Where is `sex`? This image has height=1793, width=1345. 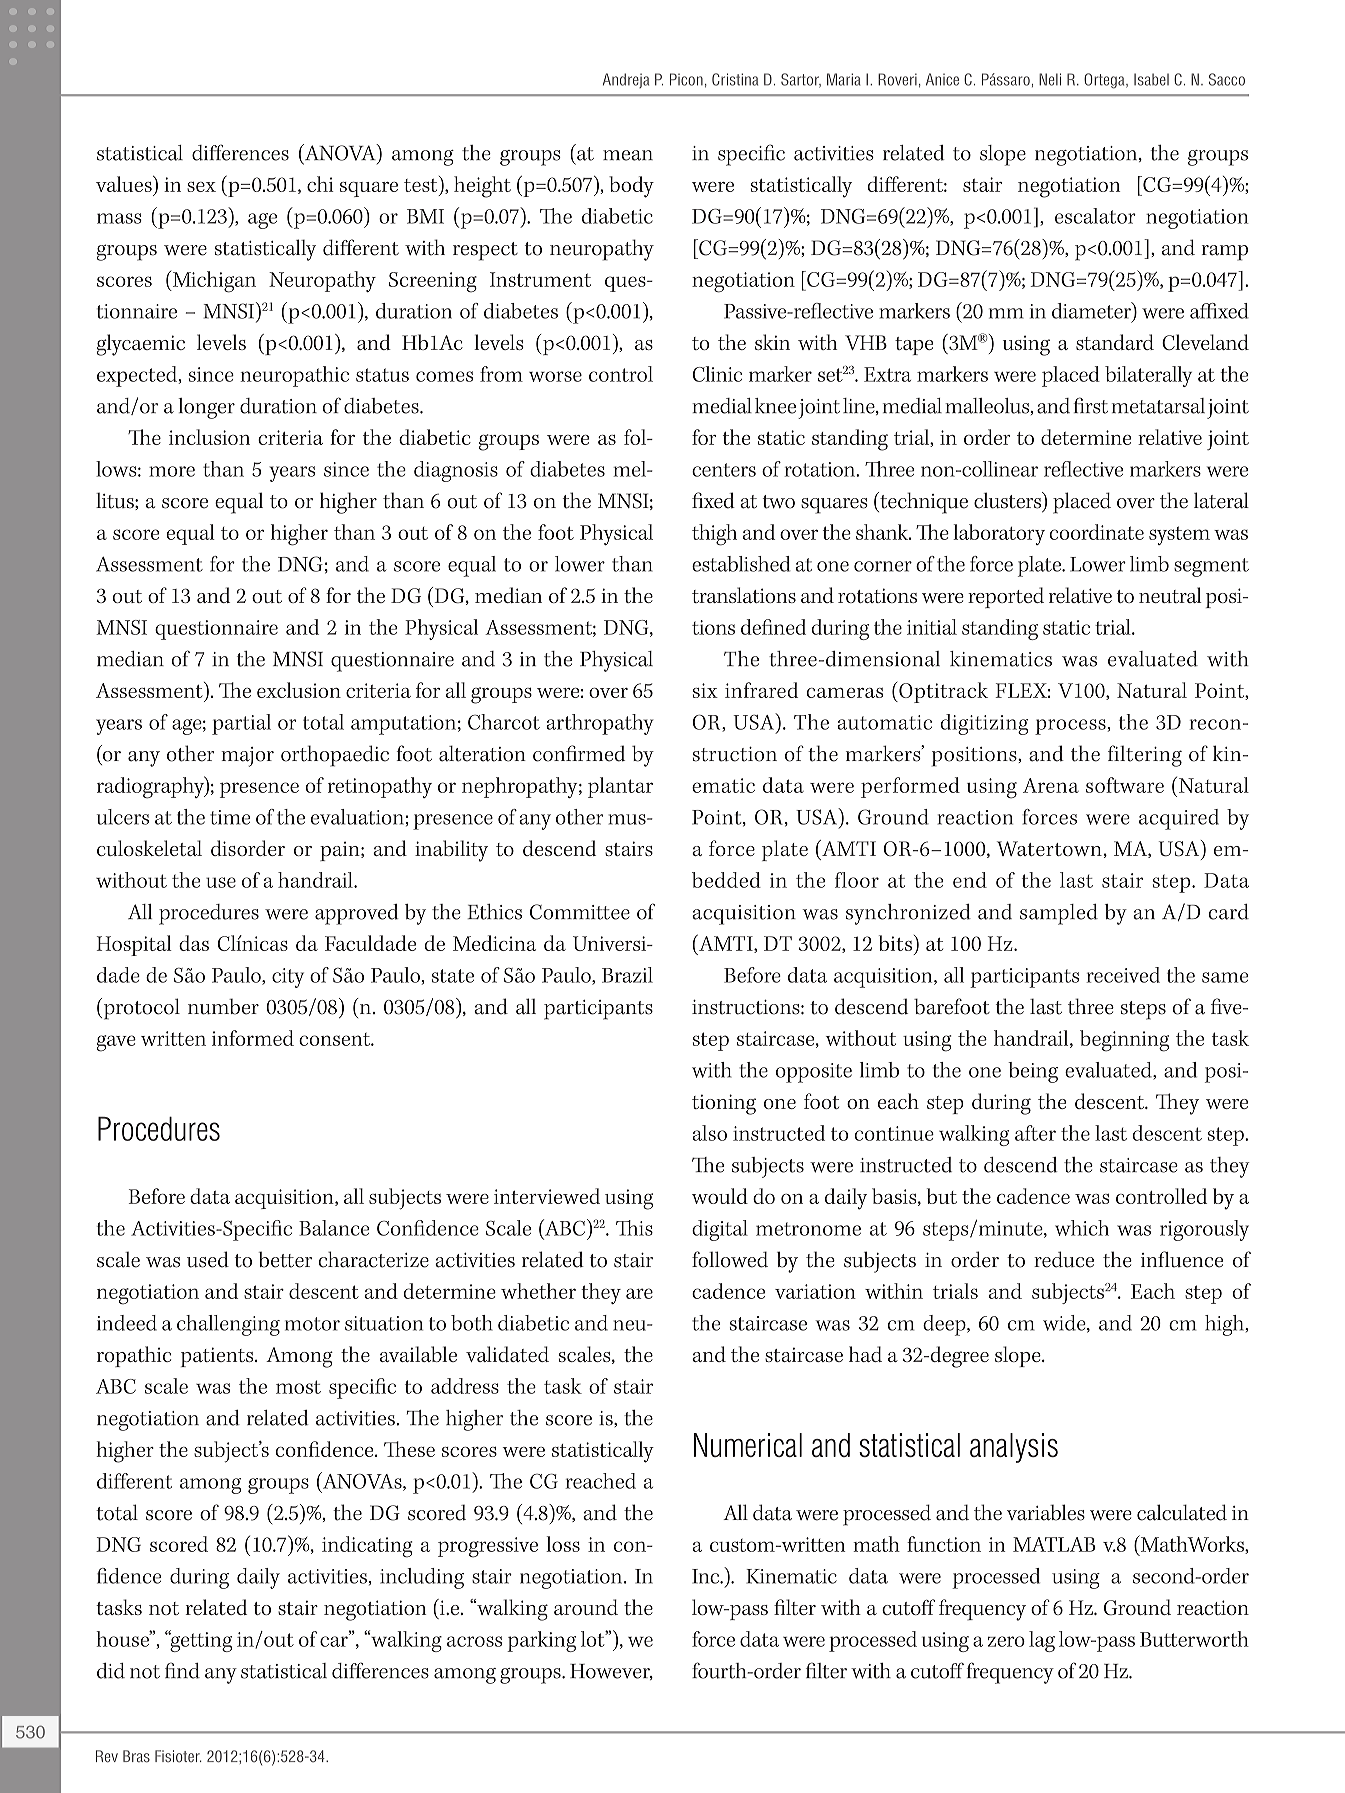
sex is located at coordinates (201, 187).
